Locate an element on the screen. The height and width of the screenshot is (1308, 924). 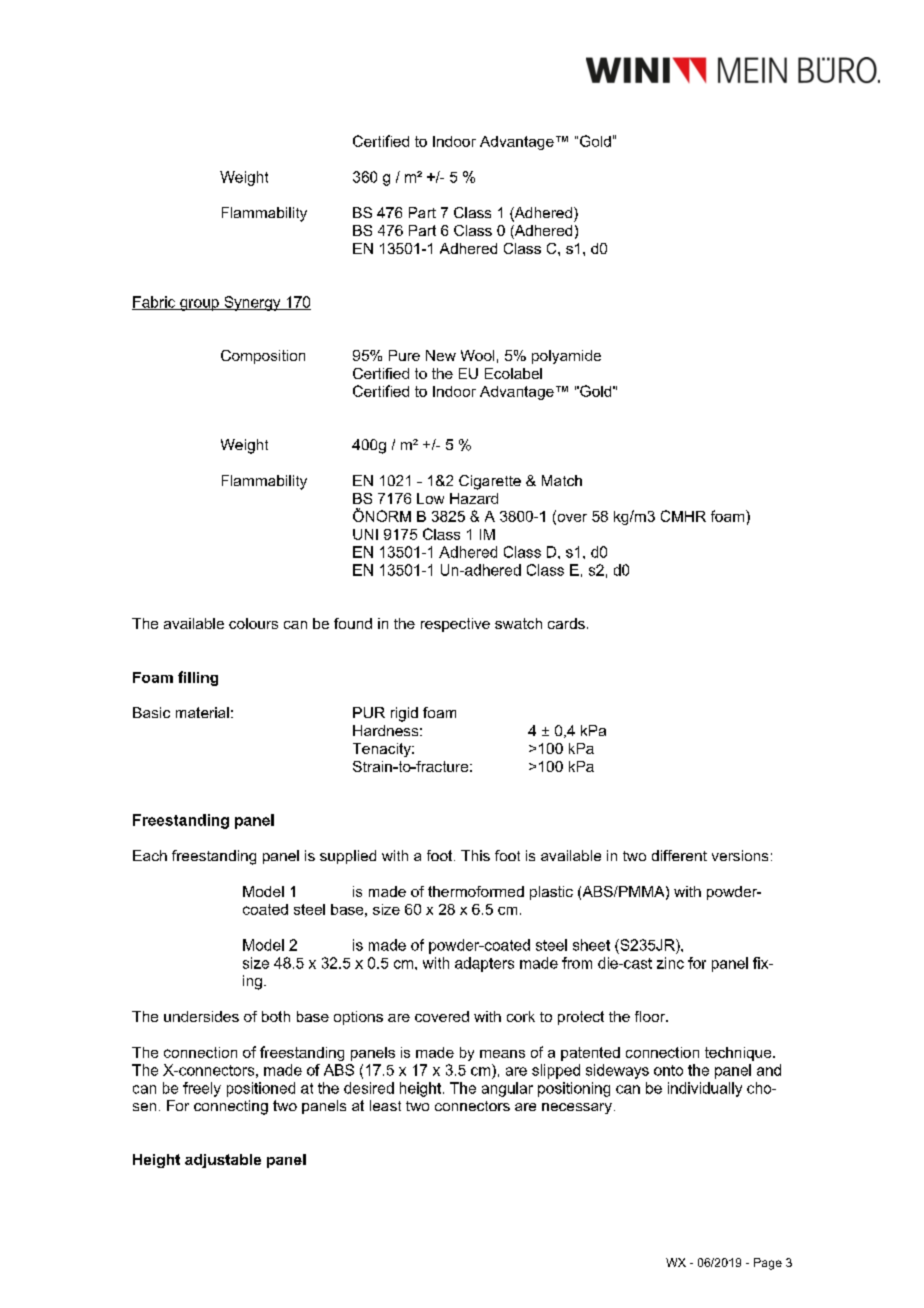
different is located at coordinates (679, 855).
